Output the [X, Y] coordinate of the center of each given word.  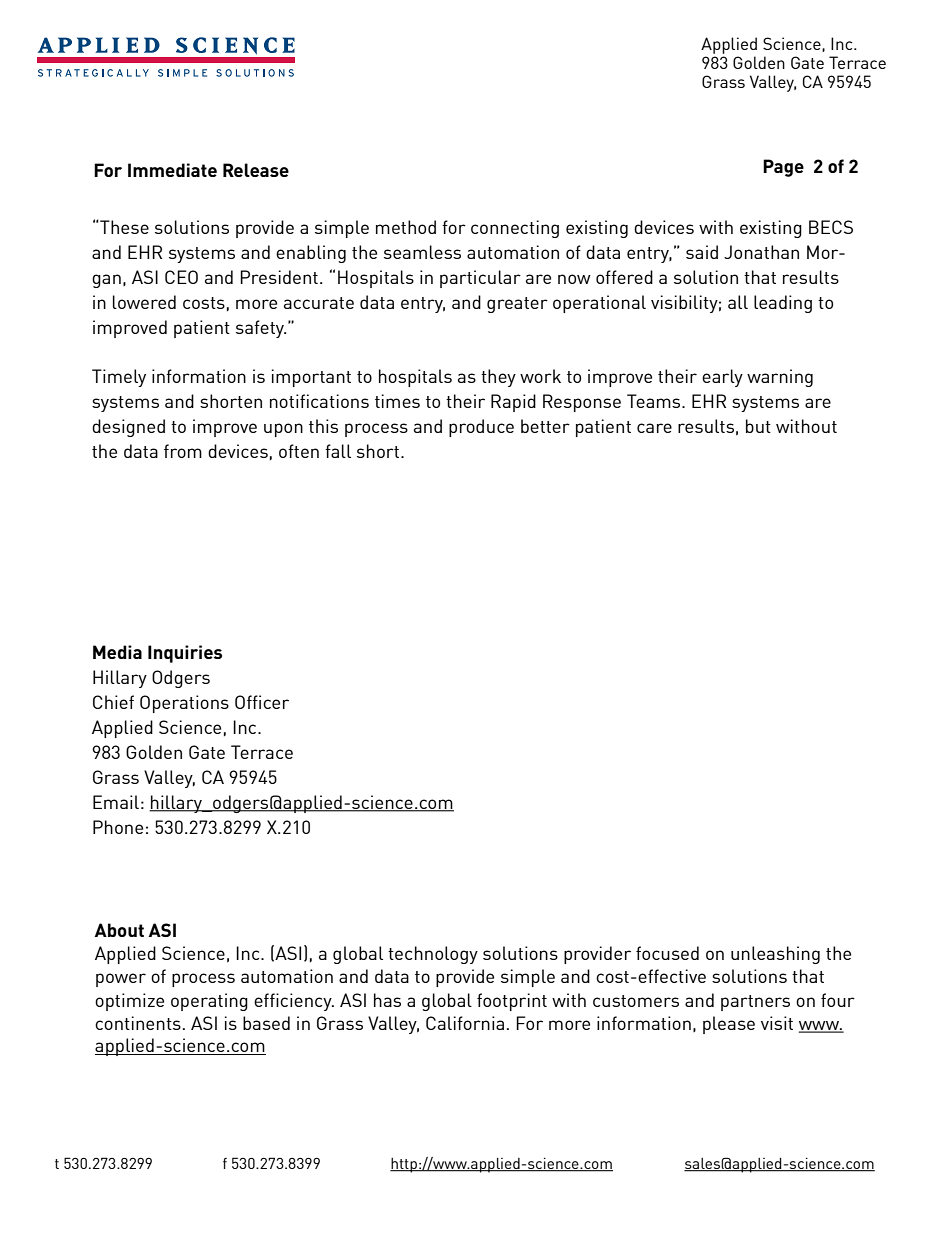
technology [433, 955]
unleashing [775, 955]
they [498, 378]
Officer [262, 702]
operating [209, 1002]
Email [116, 802]
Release [256, 170]
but [758, 426]
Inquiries [185, 654]
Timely [119, 378]
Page [783, 168]
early [722, 378]
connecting [515, 229]
